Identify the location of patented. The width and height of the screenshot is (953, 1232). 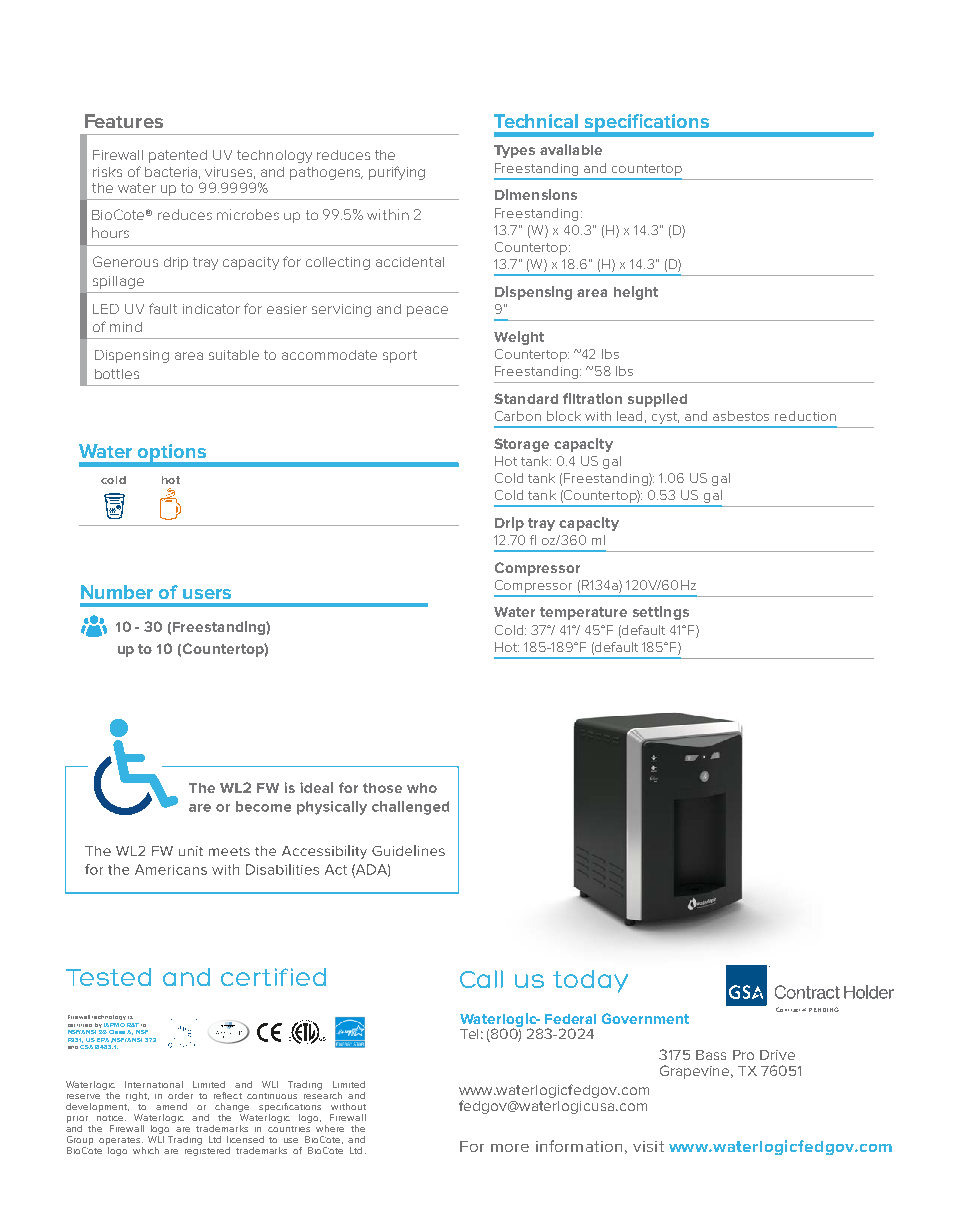
(178, 156).
